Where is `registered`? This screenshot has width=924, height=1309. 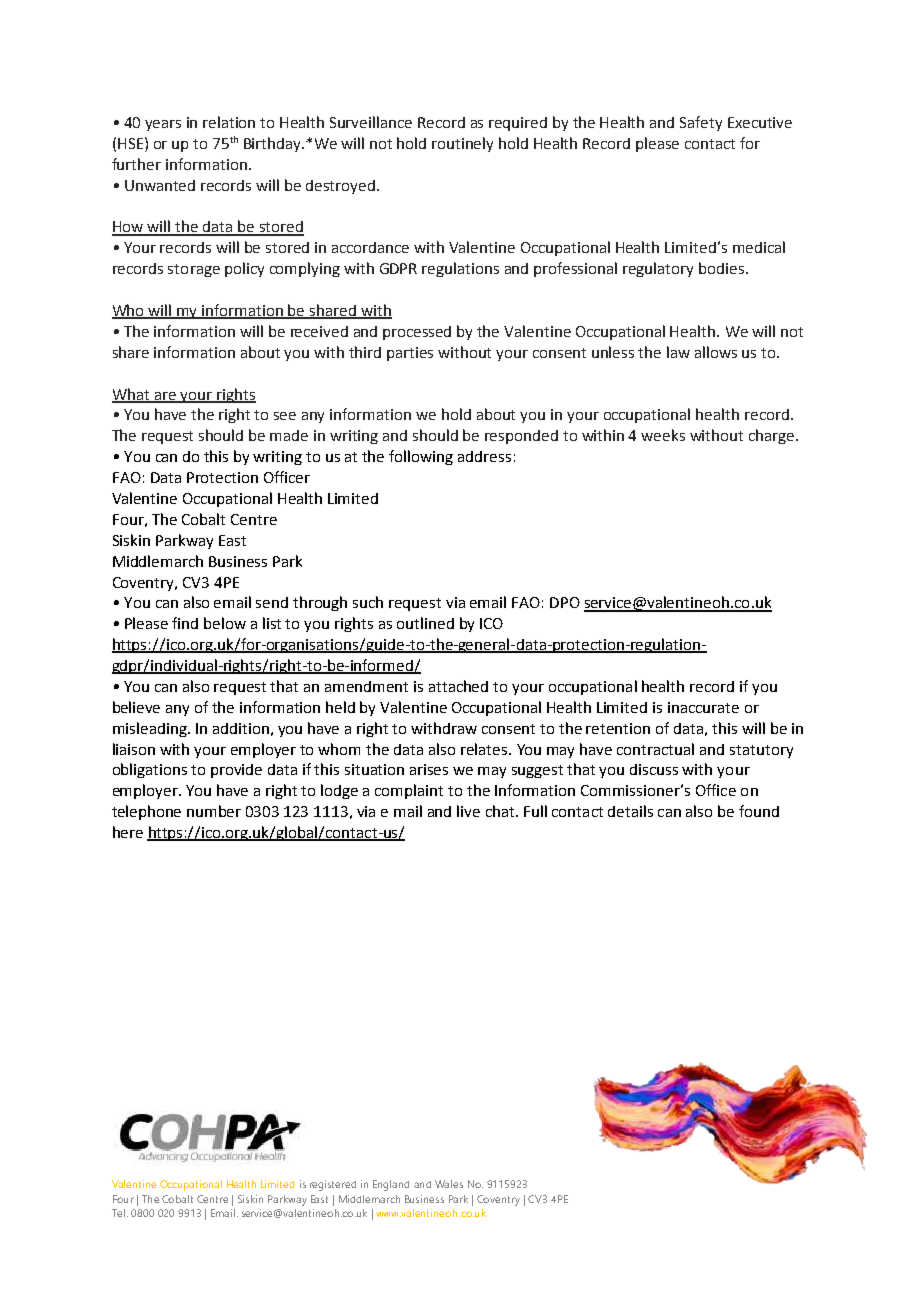
registered is located at coordinates (333, 1185).
